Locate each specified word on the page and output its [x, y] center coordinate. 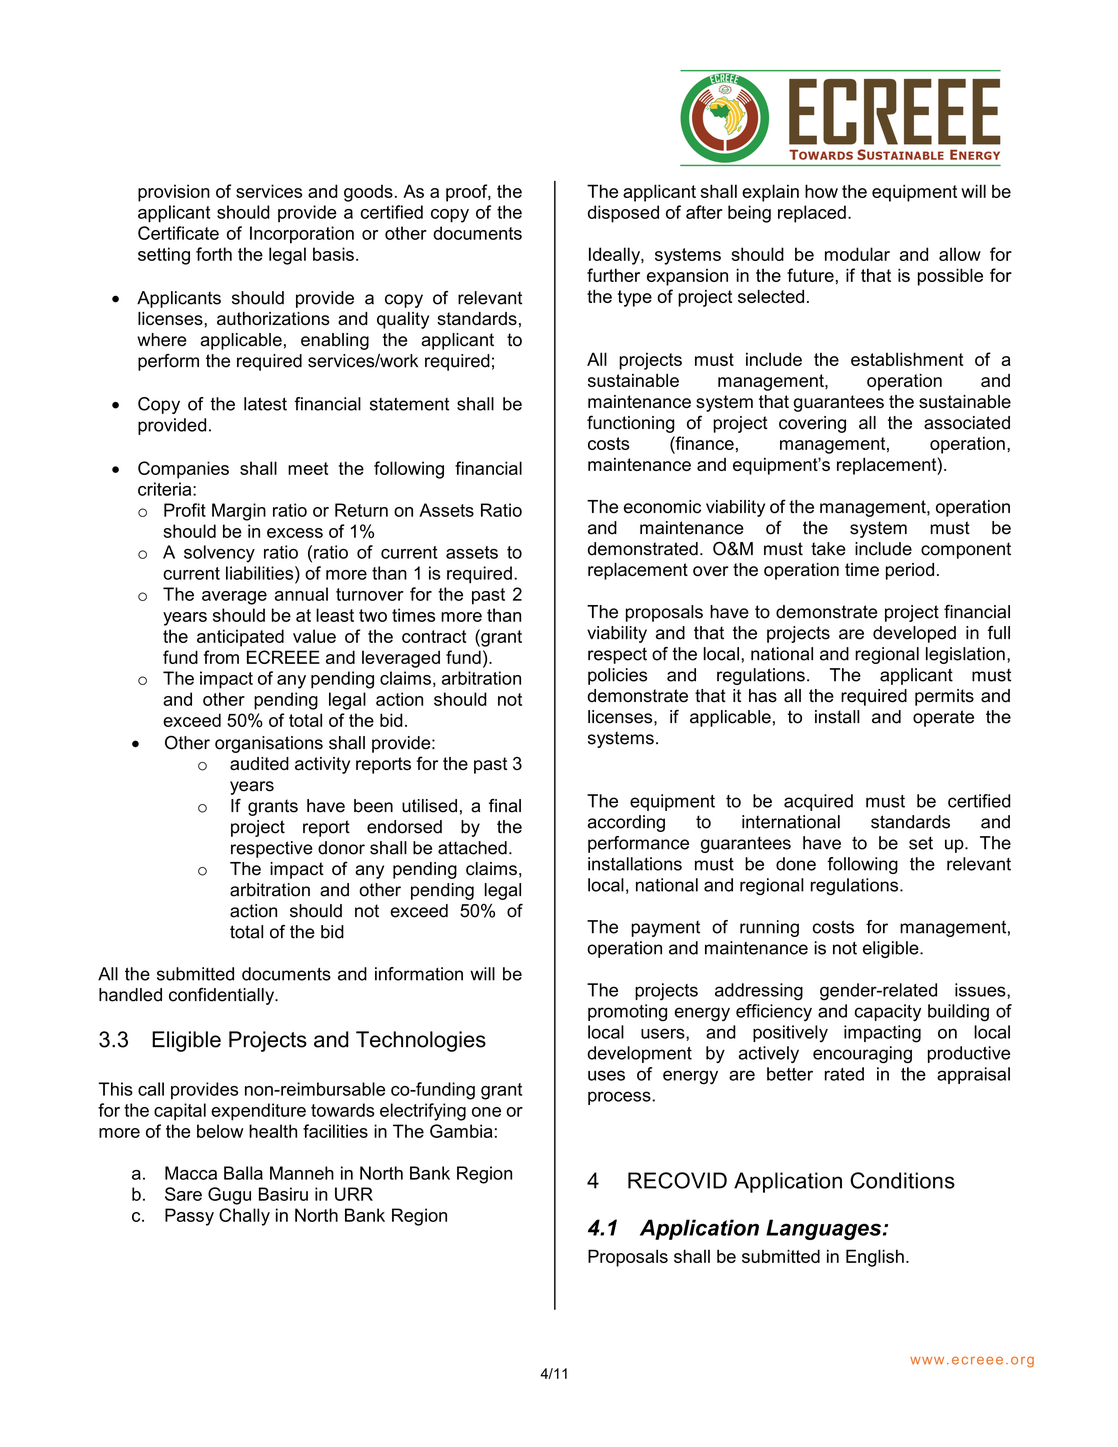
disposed [623, 214]
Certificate [178, 233]
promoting [627, 1013]
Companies [183, 470]
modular [857, 254]
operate [943, 718]
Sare [183, 1194]
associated [967, 423]
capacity [888, 1013]
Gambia [461, 1131]
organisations [269, 744]
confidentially [223, 996]
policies [617, 676]
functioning [631, 424]
